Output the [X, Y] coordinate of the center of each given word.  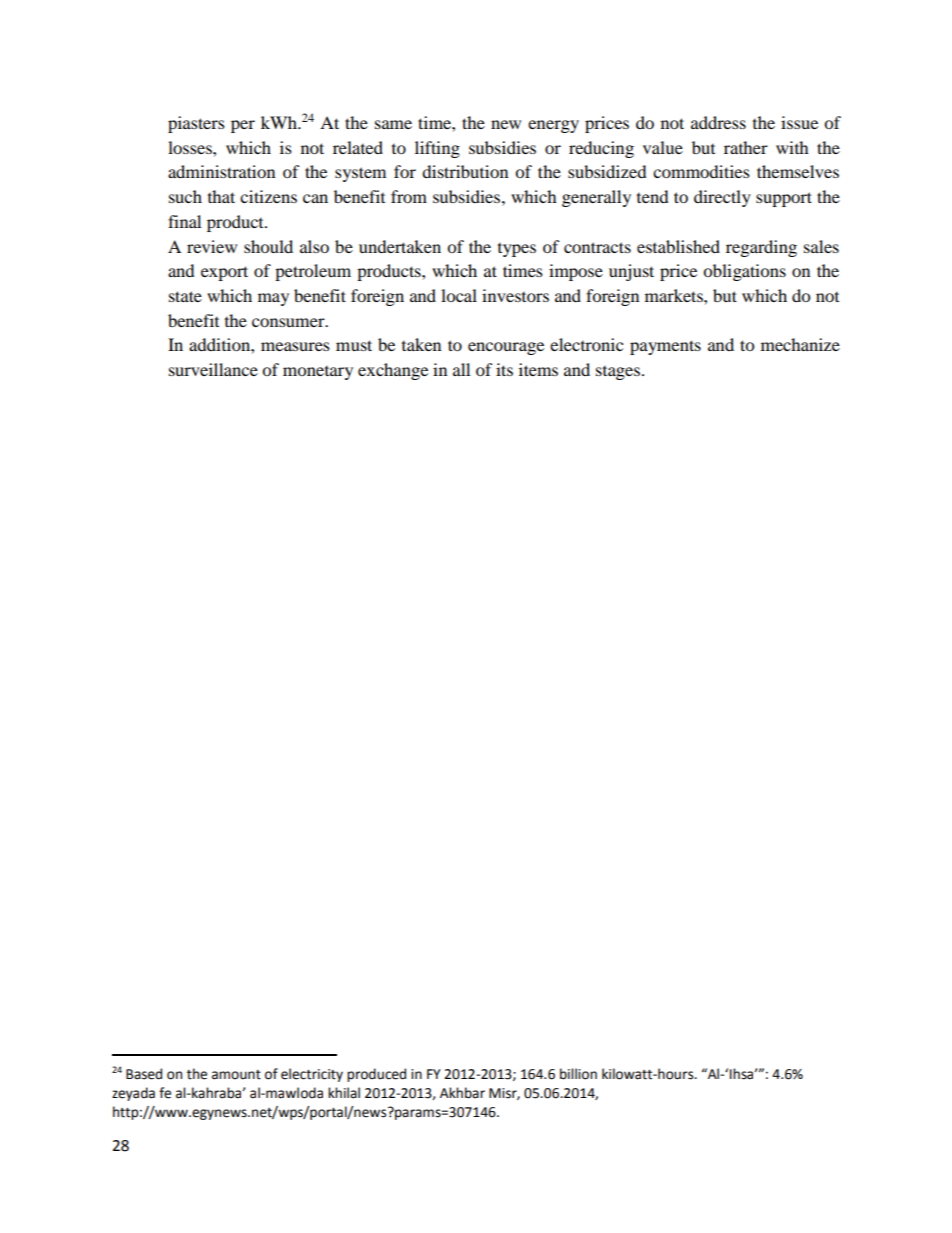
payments [665, 347]
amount [236, 1075]
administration [221, 171]
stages [618, 373]
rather [746, 147]
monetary [318, 373]
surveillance [213, 369]
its [504, 369]
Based [144, 1074]
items [538, 369]
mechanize [800, 344]
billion [578, 1074]
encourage [506, 348]
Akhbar [462, 1093]
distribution [465, 171]
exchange [393, 371]
